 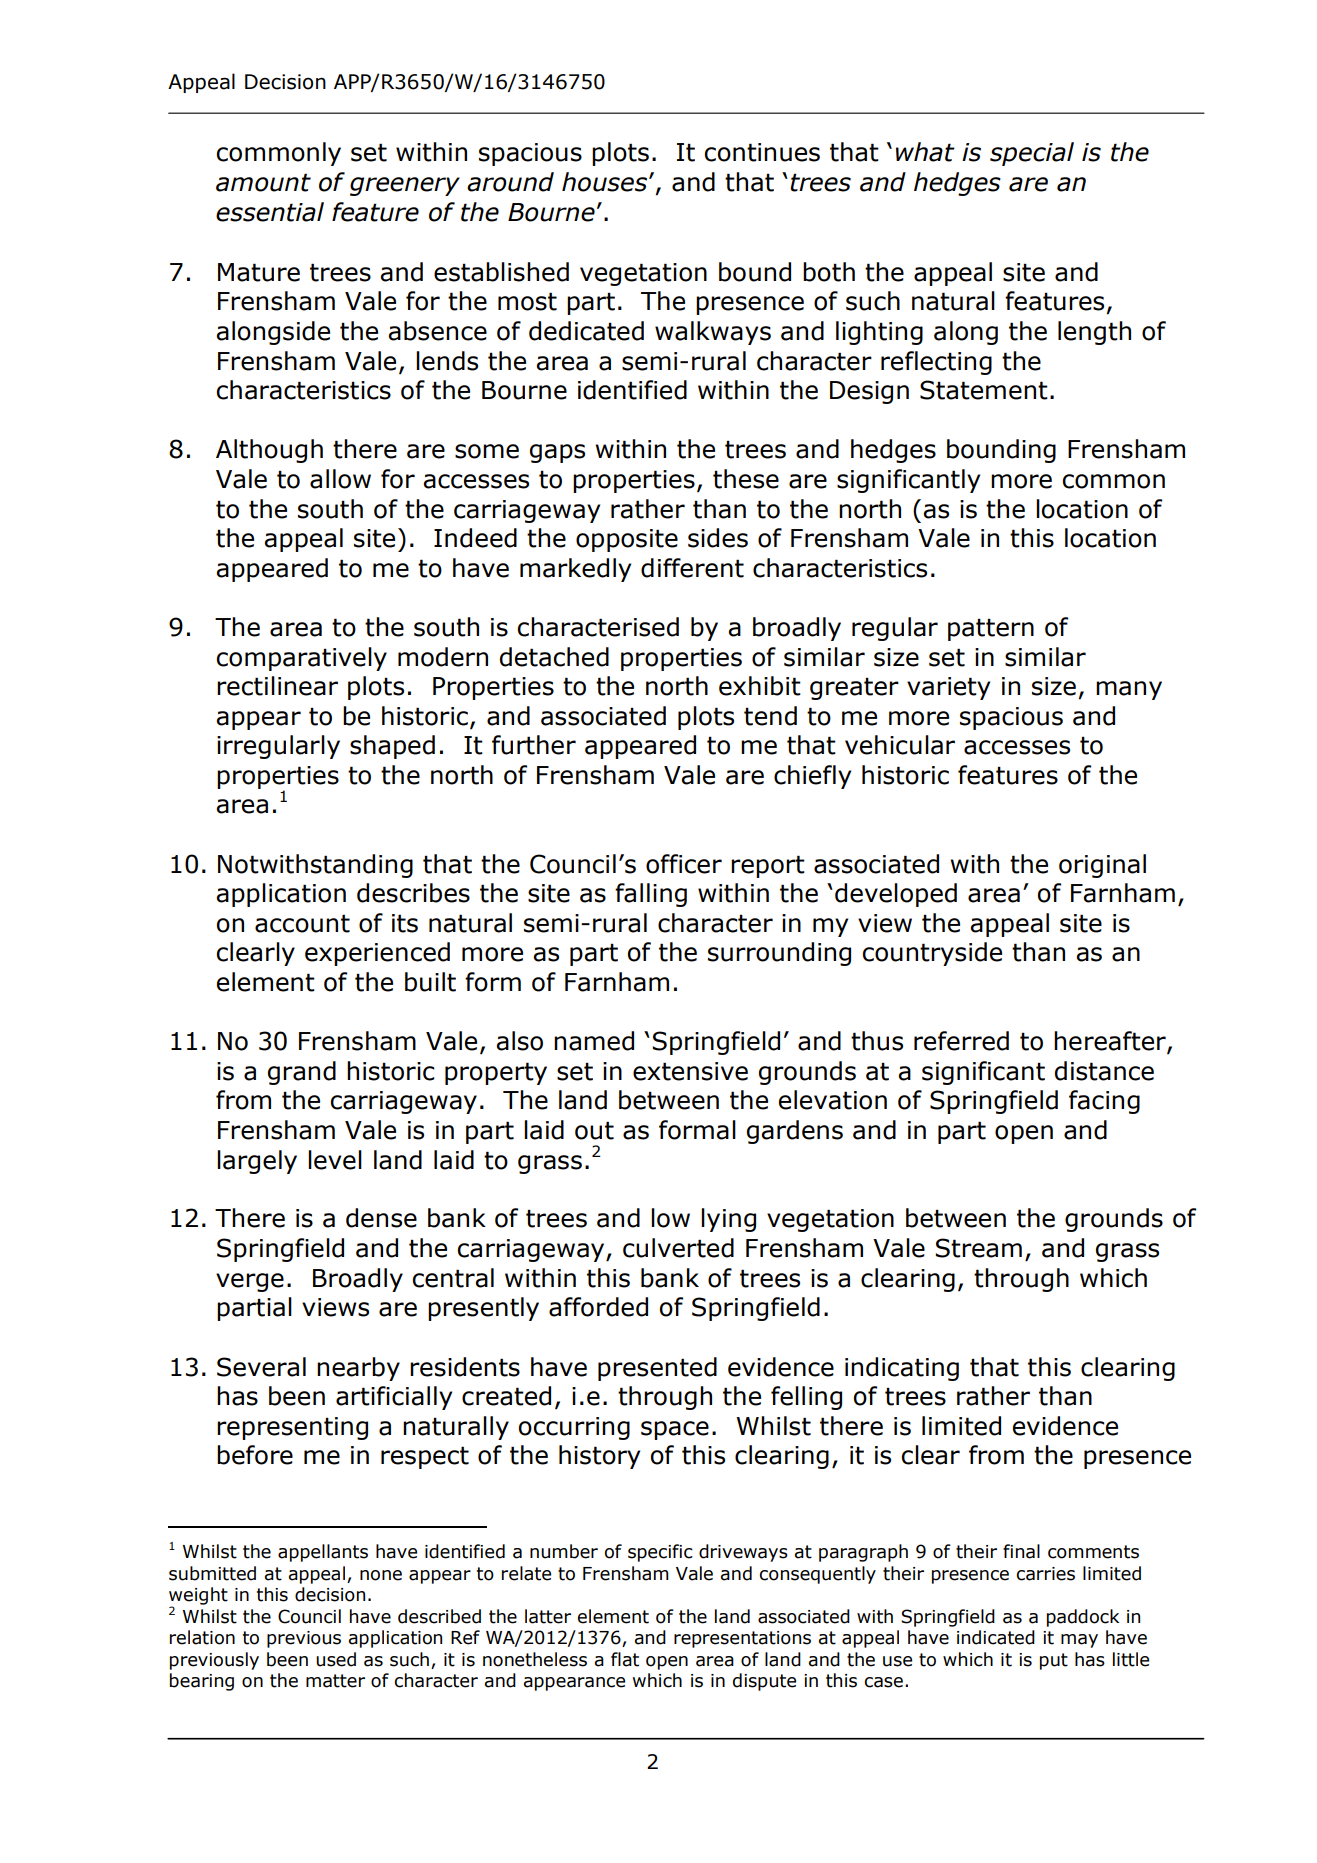 What do you see at coordinates (336, 1659) in the screenshot?
I see `used` at bounding box center [336, 1659].
